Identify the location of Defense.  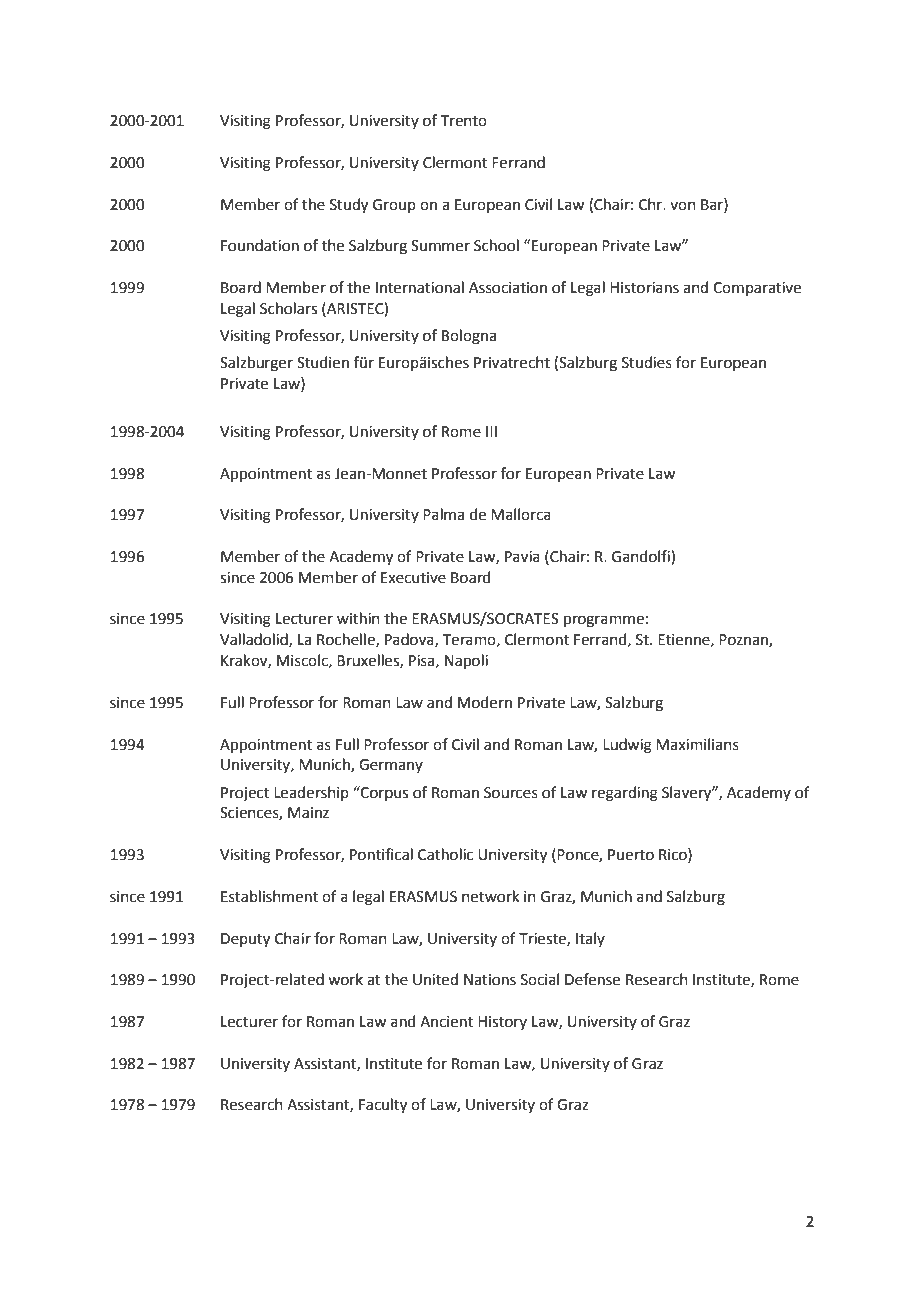
(592, 979).
